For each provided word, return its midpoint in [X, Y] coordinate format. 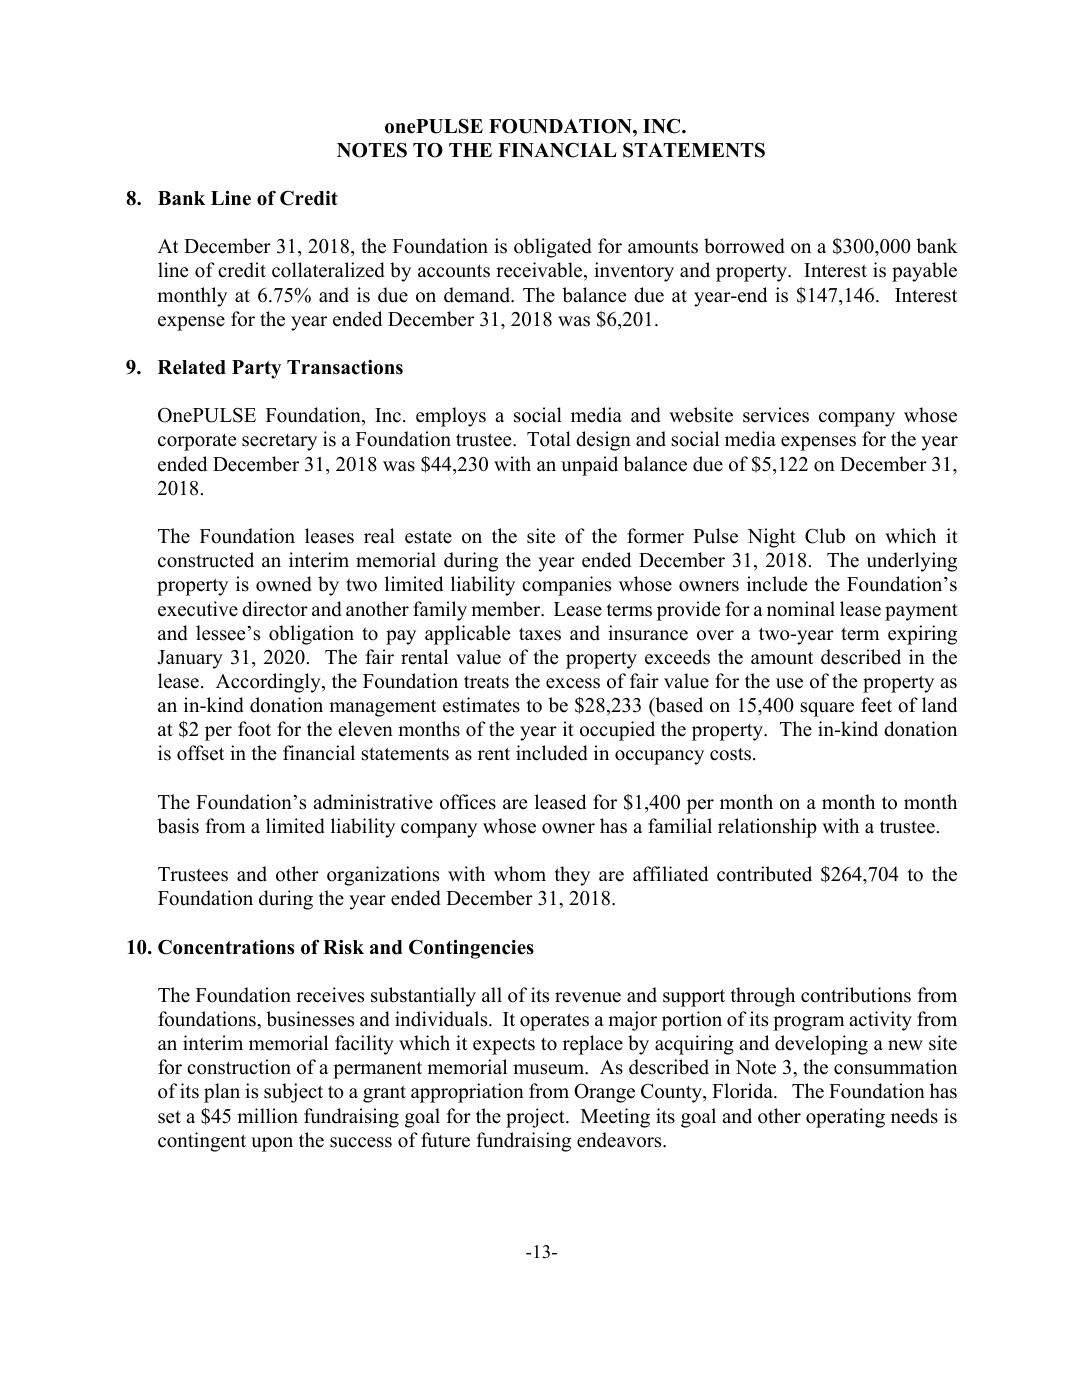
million [267, 1116]
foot [254, 729]
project [536, 1118]
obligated [553, 248]
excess [573, 683]
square [827, 709]
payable [924, 272]
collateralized [328, 270]
